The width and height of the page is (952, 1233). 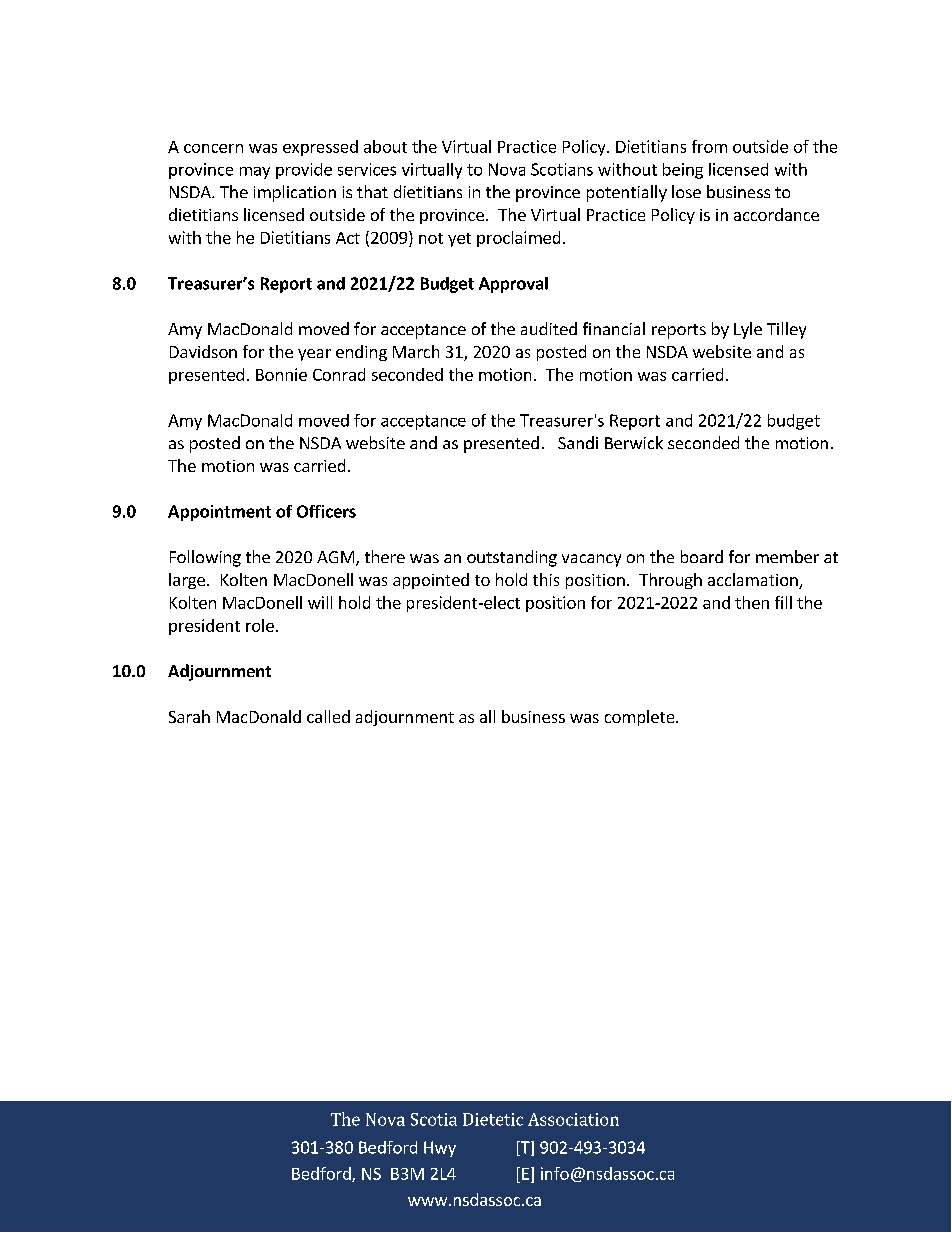 What do you see at coordinates (260, 625) in the page?
I see `role` at bounding box center [260, 625].
